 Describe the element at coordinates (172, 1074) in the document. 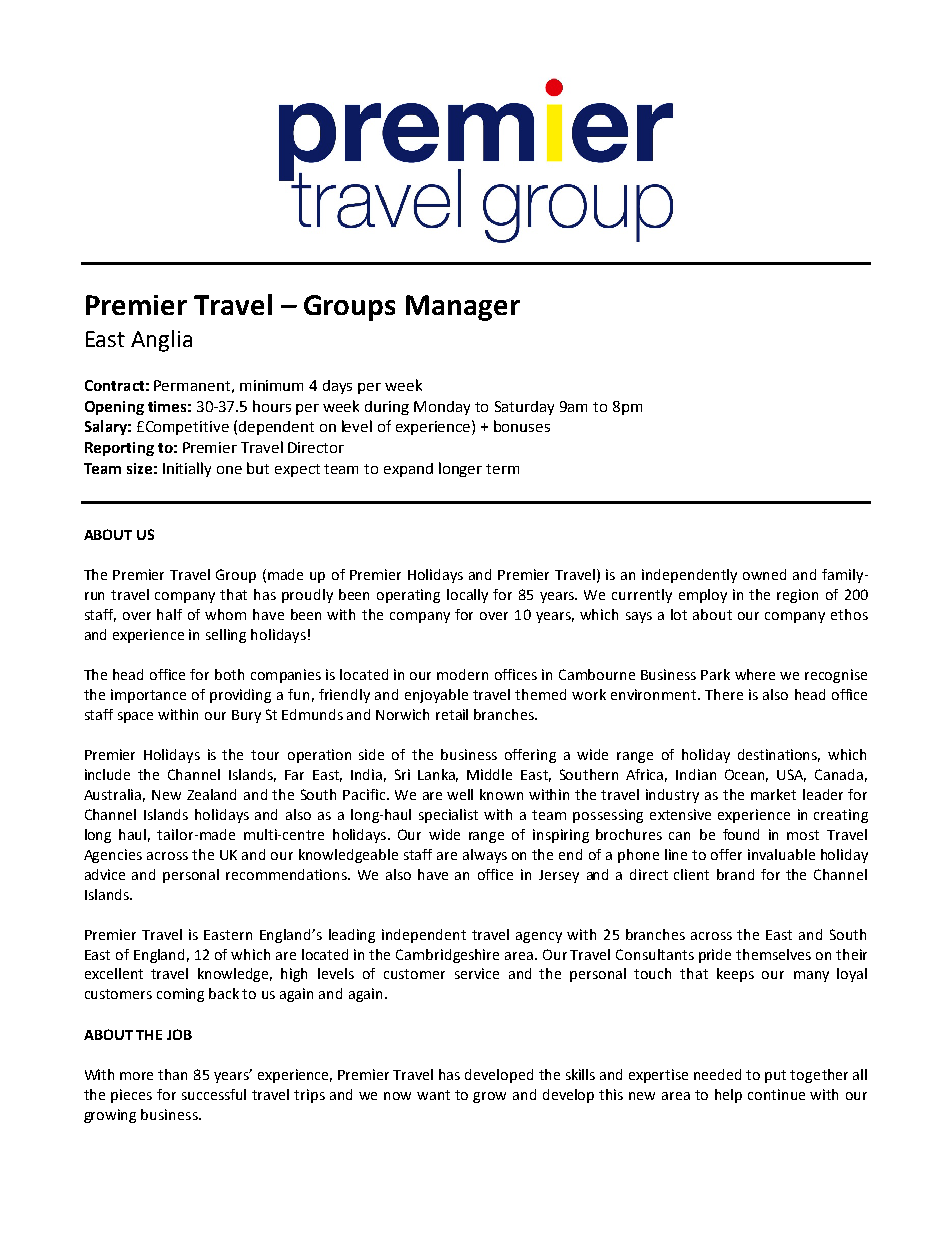

I see `than` at that location.
